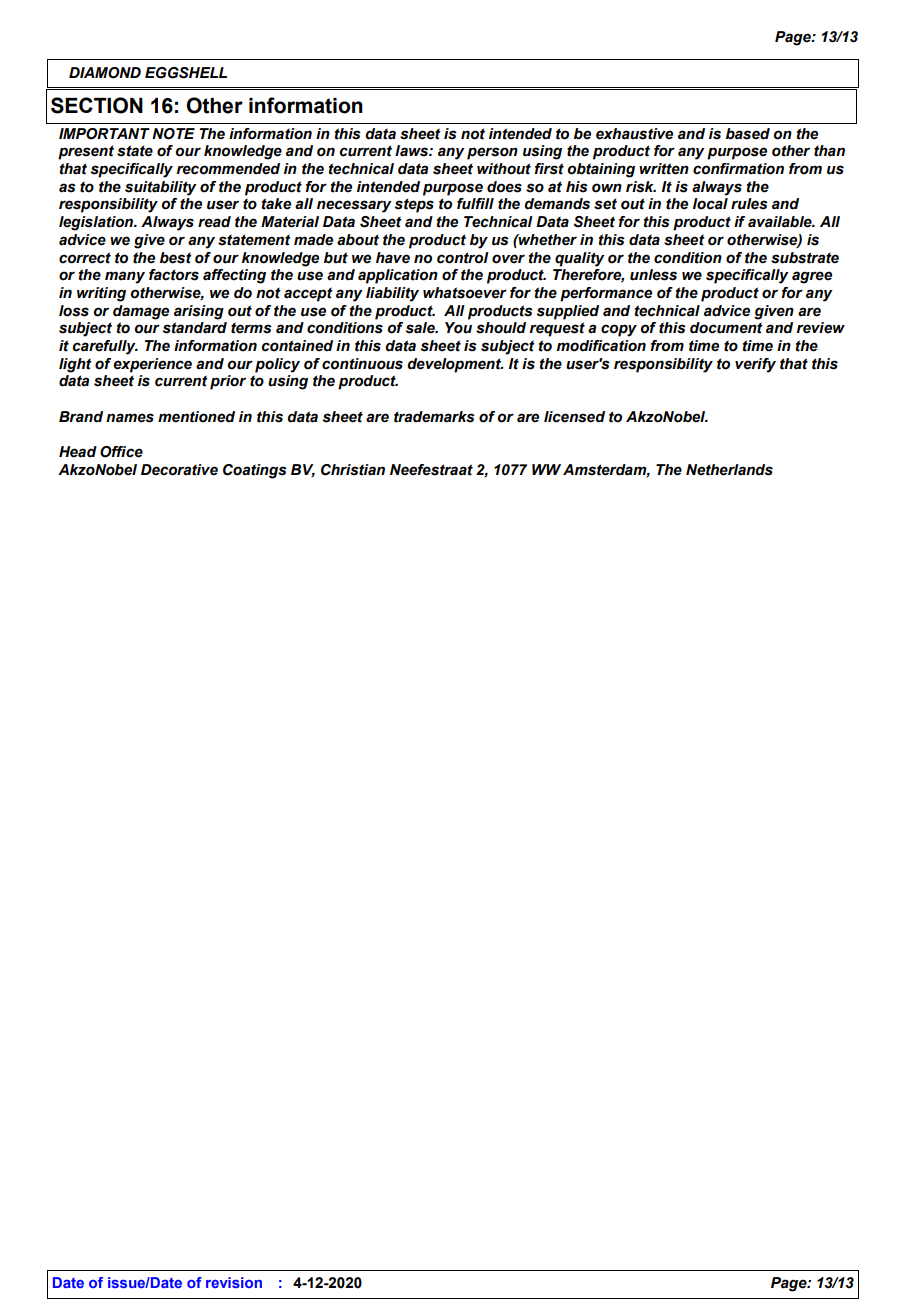  What do you see at coordinates (255, 471) in the screenshot?
I see `Coatings` at bounding box center [255, 471].
